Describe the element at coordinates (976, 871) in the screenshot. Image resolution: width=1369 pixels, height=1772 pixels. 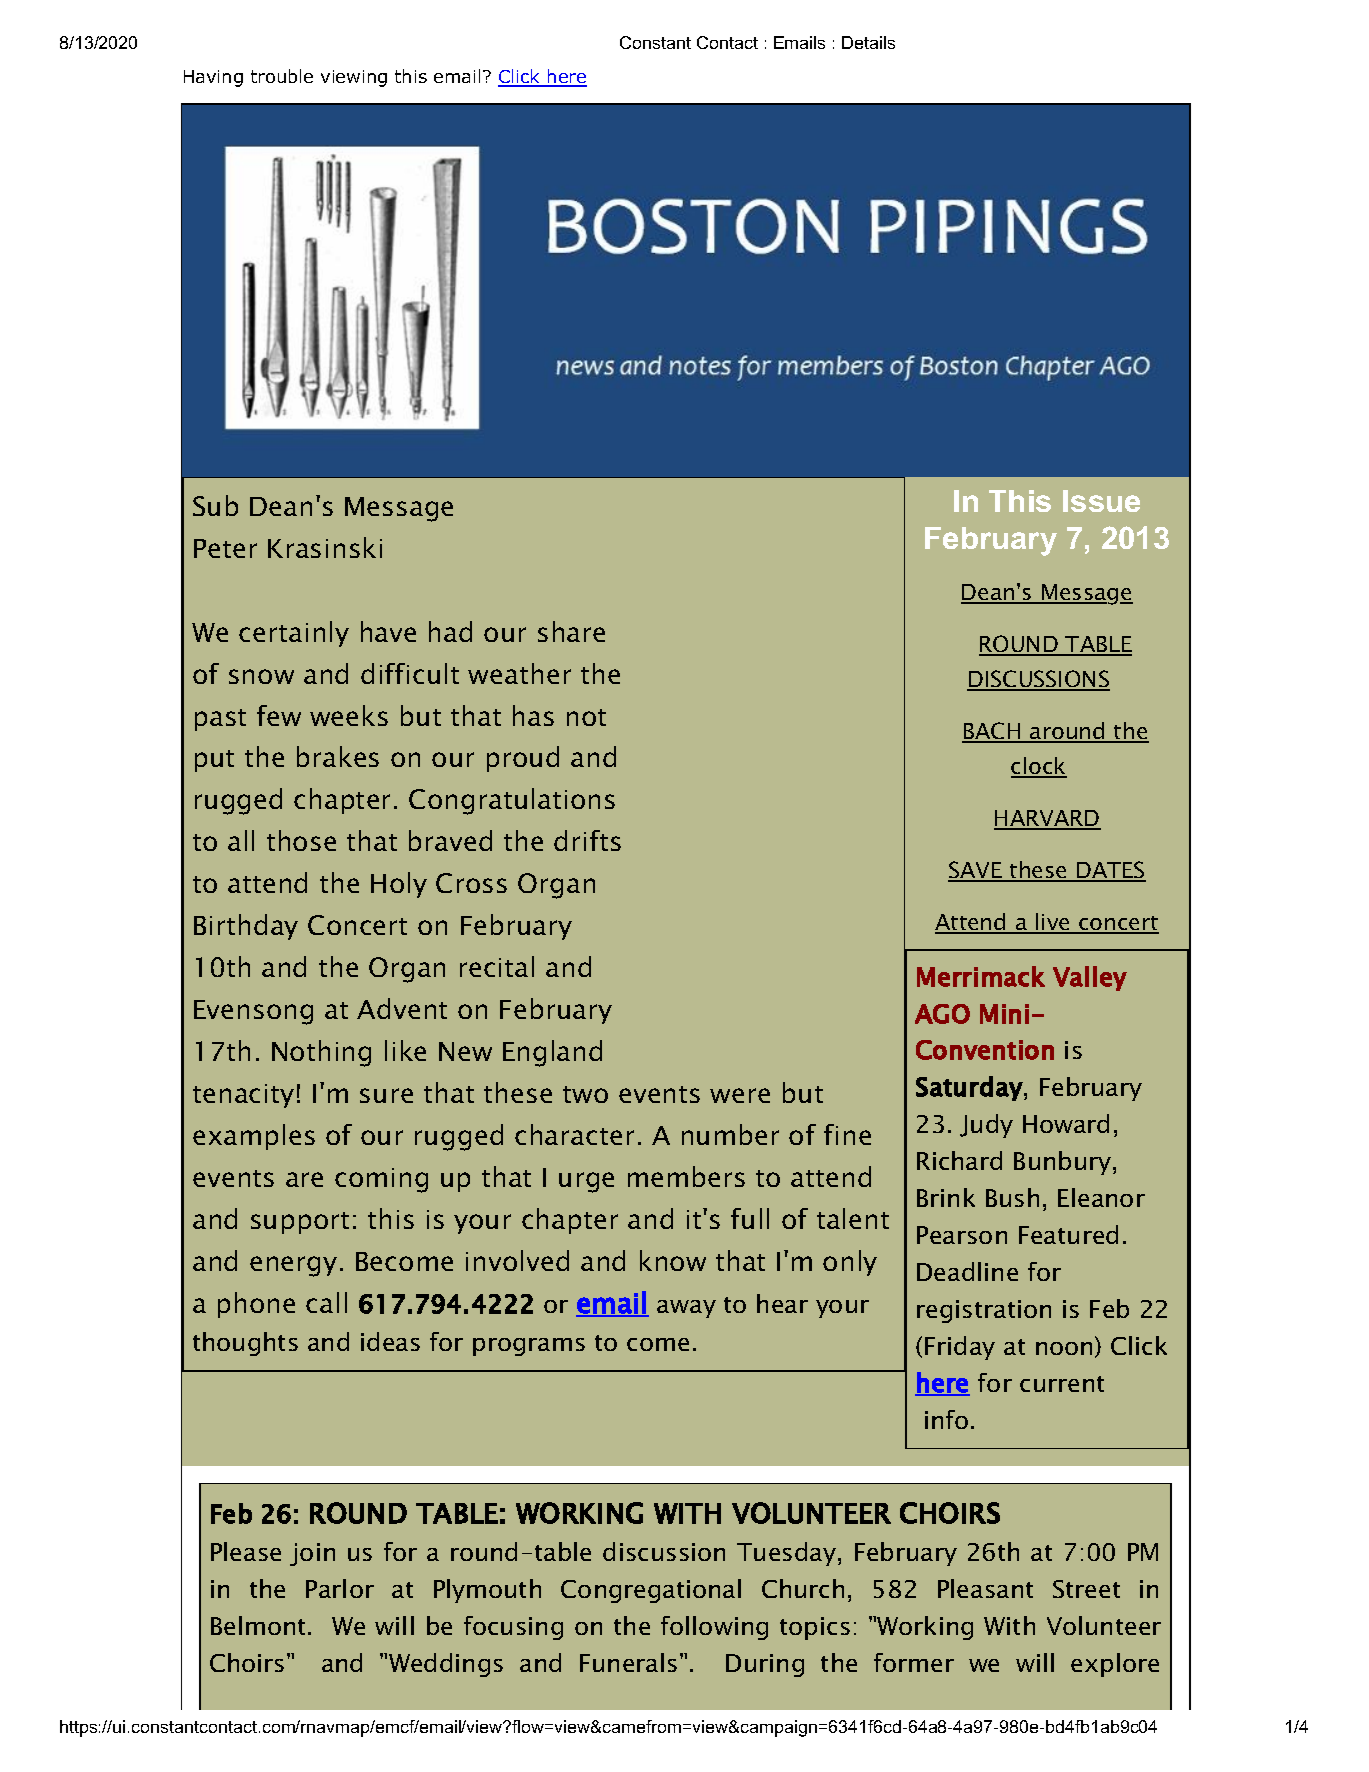
I see `SAVE` at that location.
